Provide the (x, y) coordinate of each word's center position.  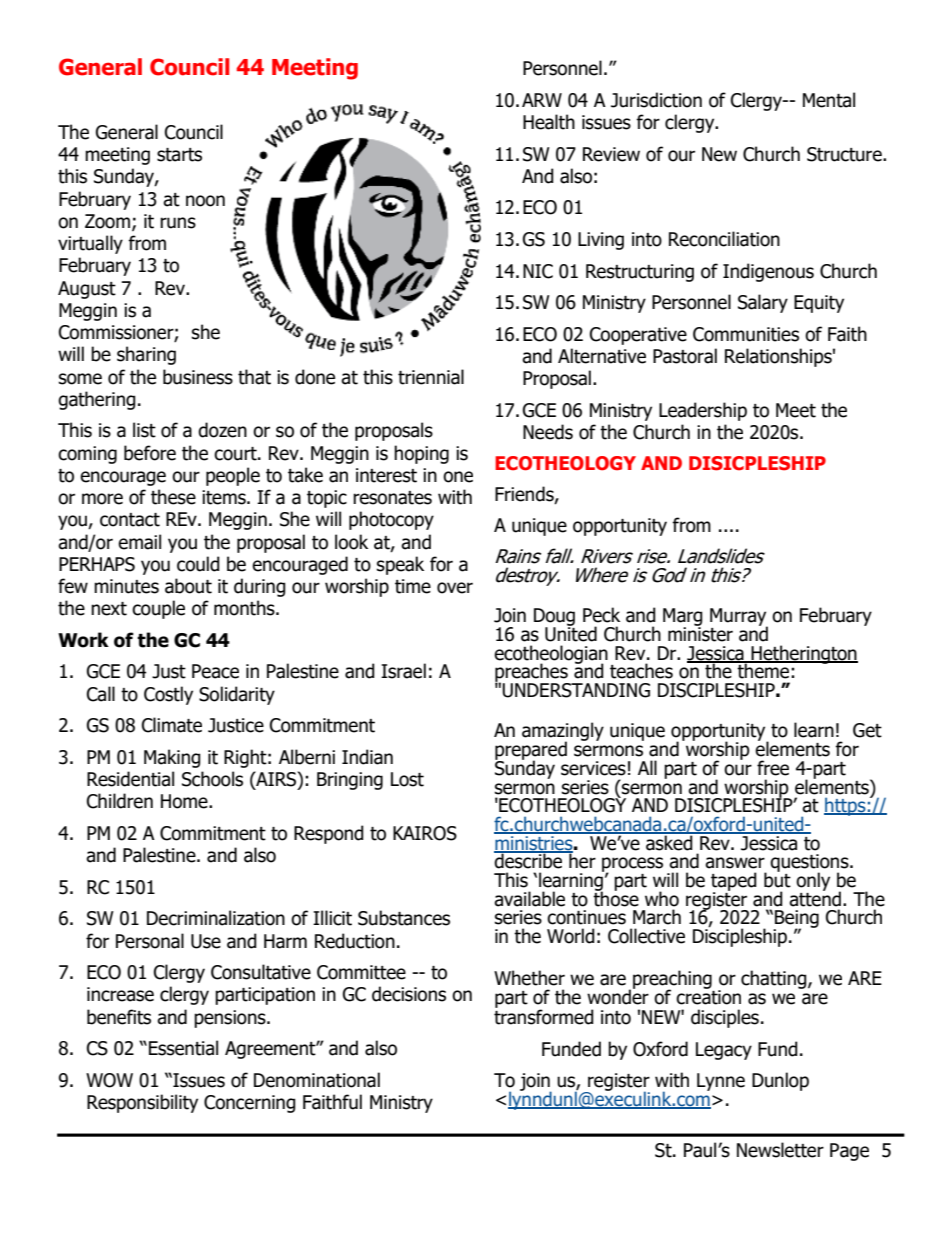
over (455, 588)
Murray (739, 618)
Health (549, 122)
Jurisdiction (656, 100)
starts (179, 155)
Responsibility (142, 1103)
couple (158, 609)
